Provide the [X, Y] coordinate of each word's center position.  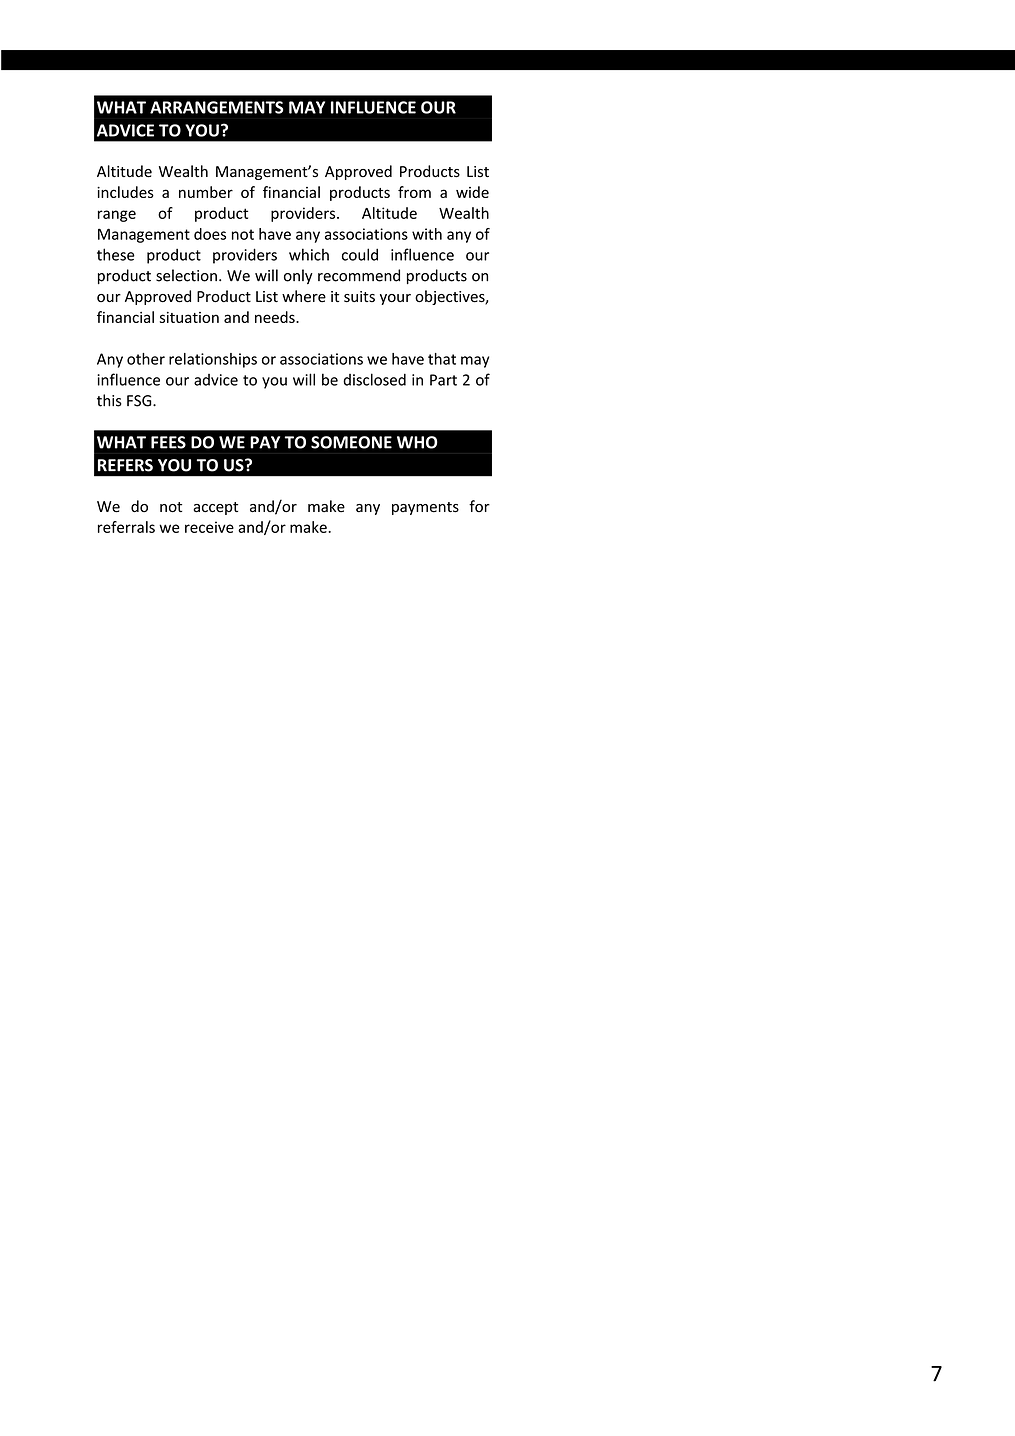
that [442, 359]
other [146, 359]
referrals [126, 527]
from [414, 192]
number [206, 192]
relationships [213, 360]
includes [125, 192]
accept [215, 508]
